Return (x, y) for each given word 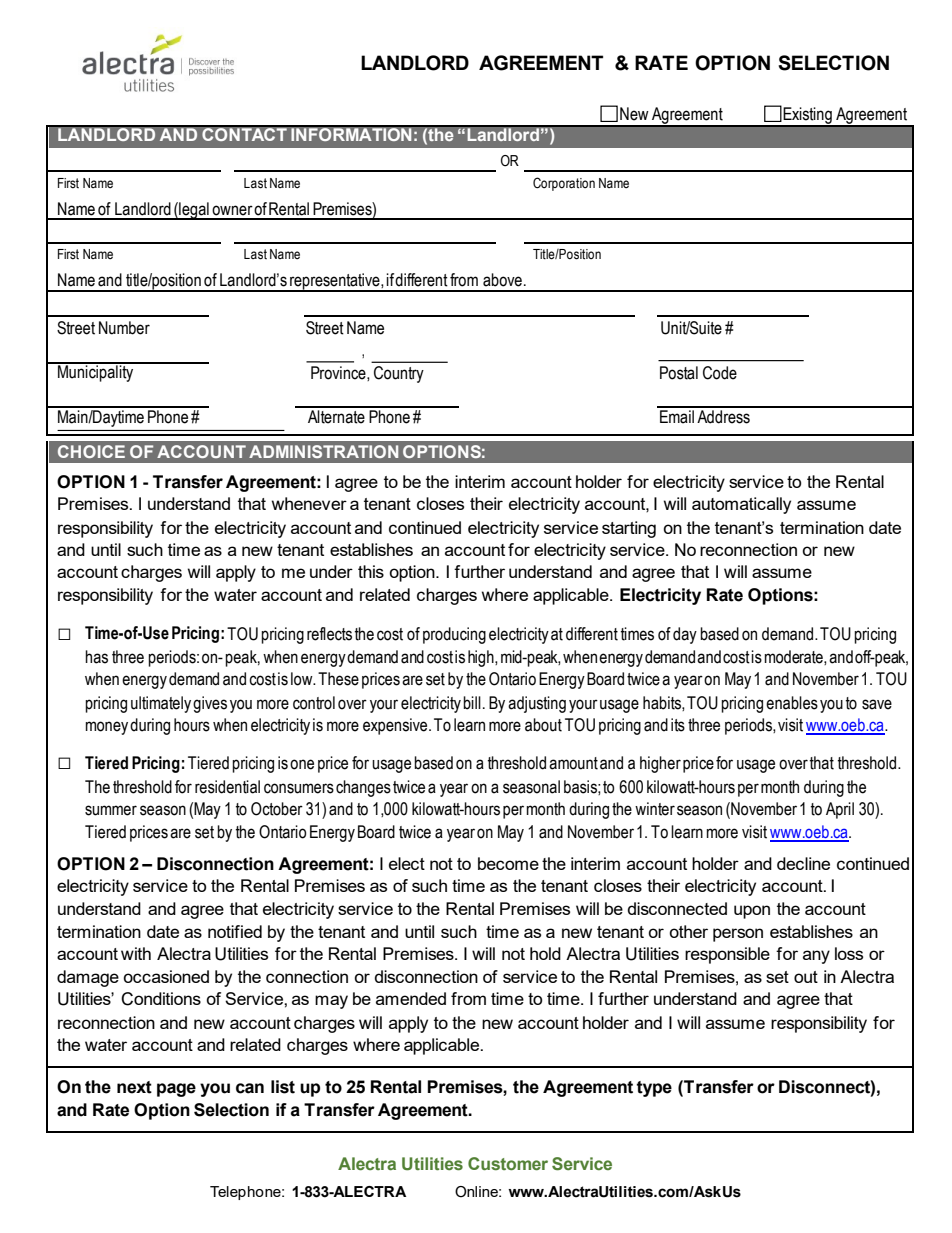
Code (720, 373)
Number (124, 328)
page (176, 1090)
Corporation (564, 184)
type (654, 1089)
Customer (508, 1164)
